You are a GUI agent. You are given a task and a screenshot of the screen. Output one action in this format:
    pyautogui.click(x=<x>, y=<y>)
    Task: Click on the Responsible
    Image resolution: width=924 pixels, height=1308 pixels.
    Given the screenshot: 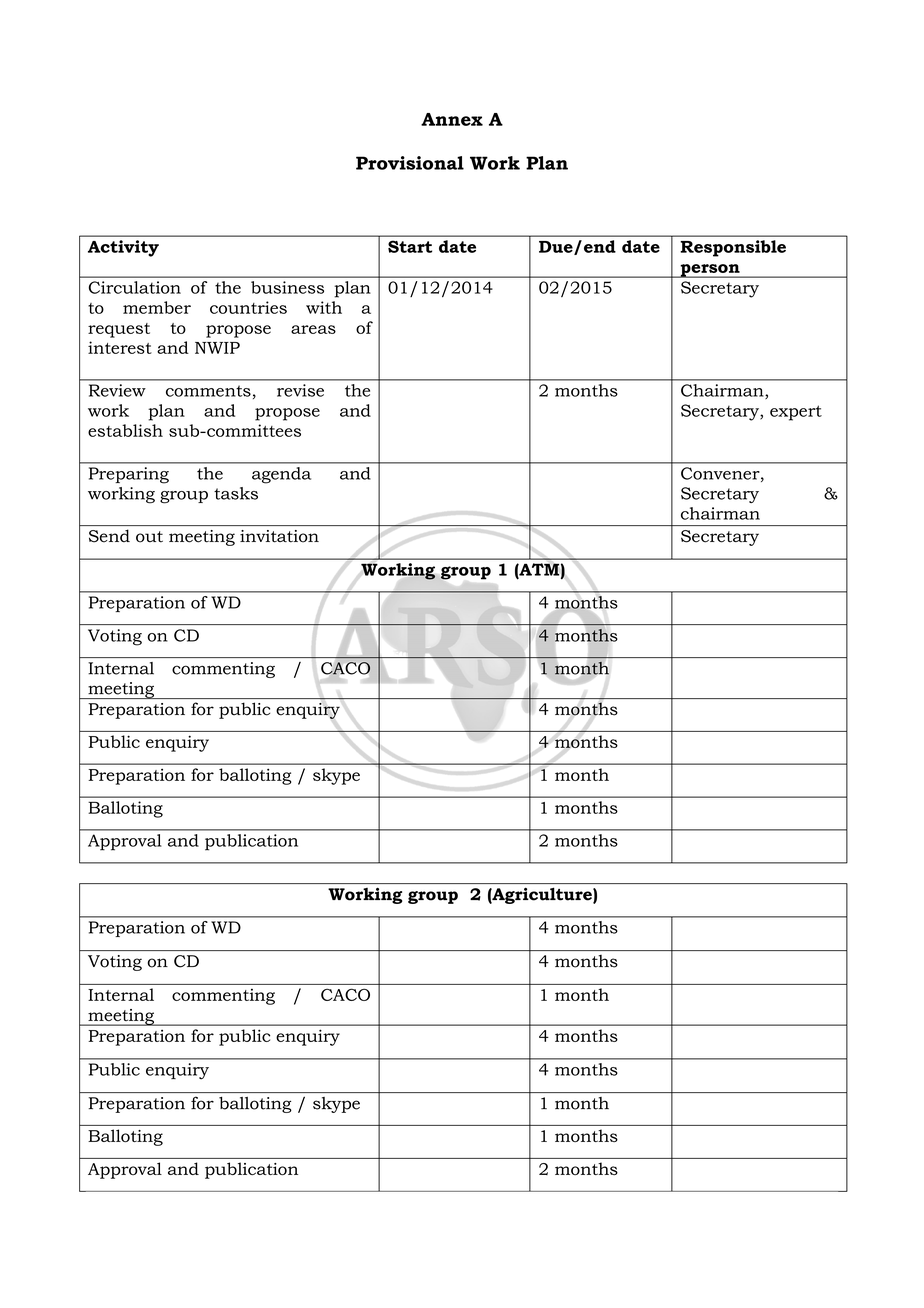 What is the action you would take?
    pyautogui.click(x=733, y=248)
